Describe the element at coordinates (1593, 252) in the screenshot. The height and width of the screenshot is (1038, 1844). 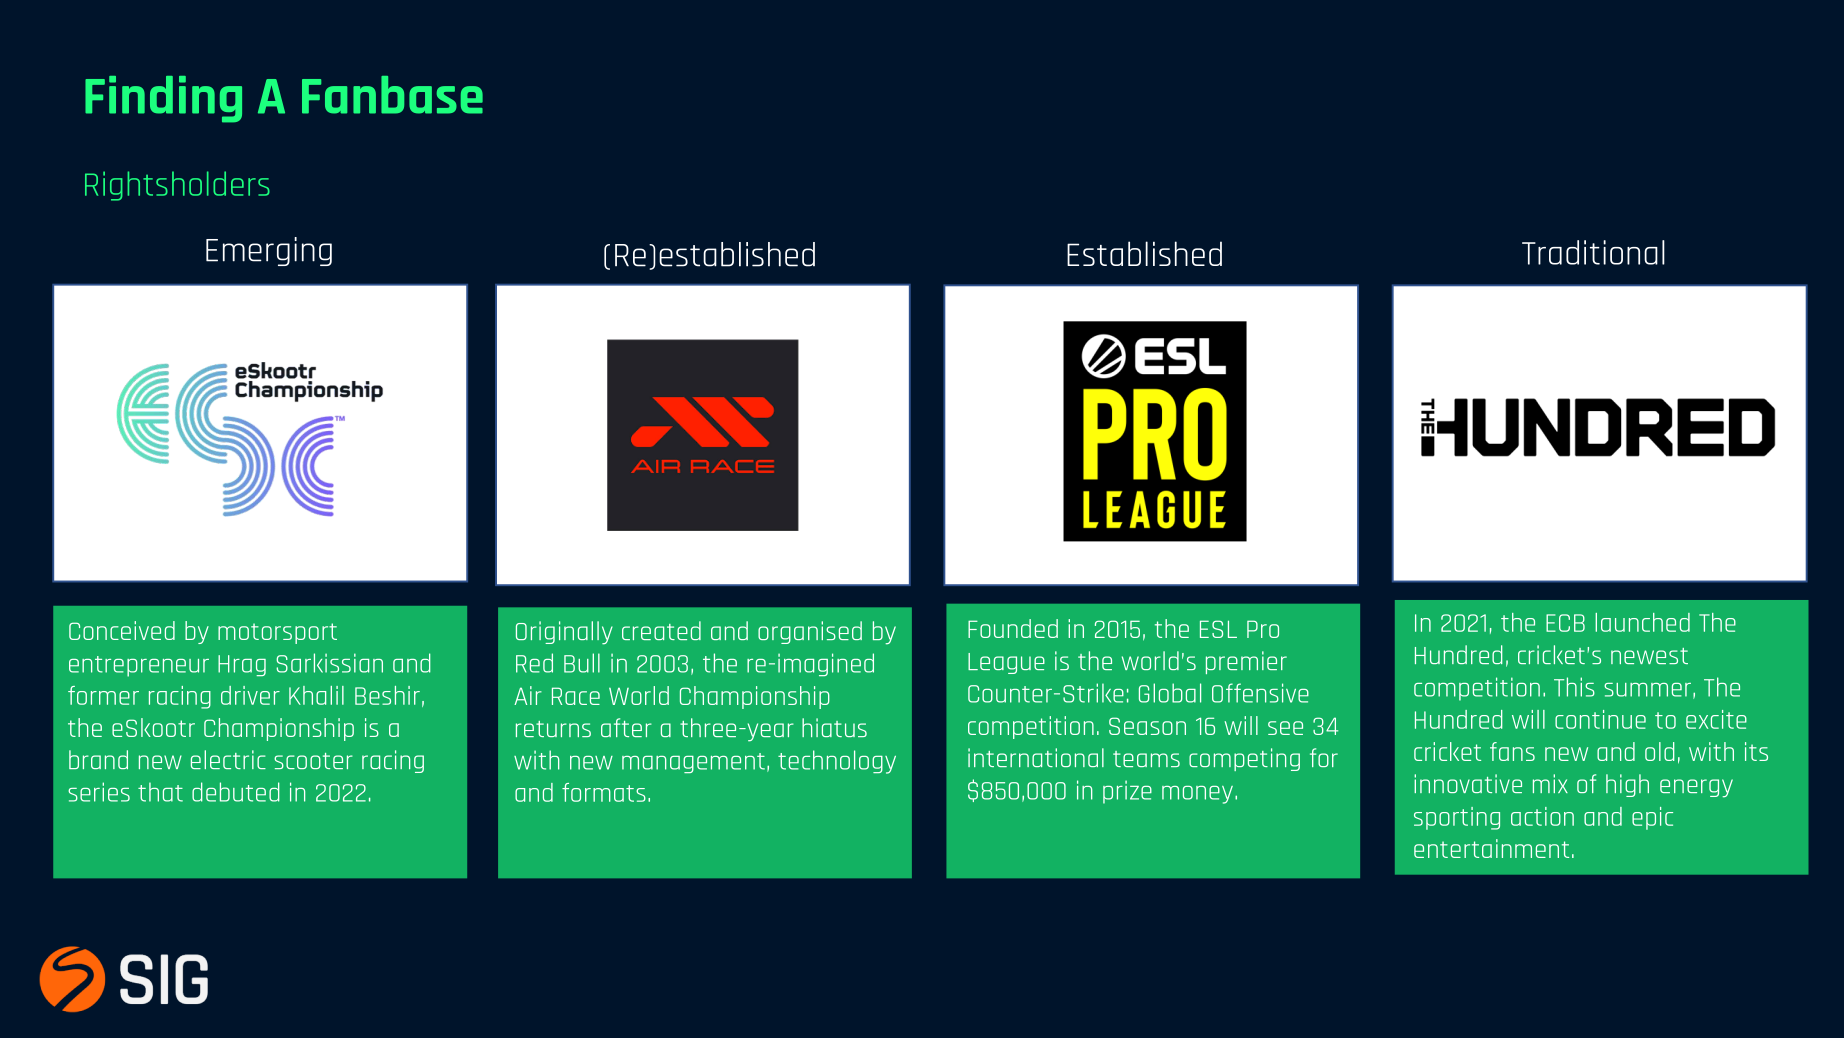
I see `Traditional` at that location.
